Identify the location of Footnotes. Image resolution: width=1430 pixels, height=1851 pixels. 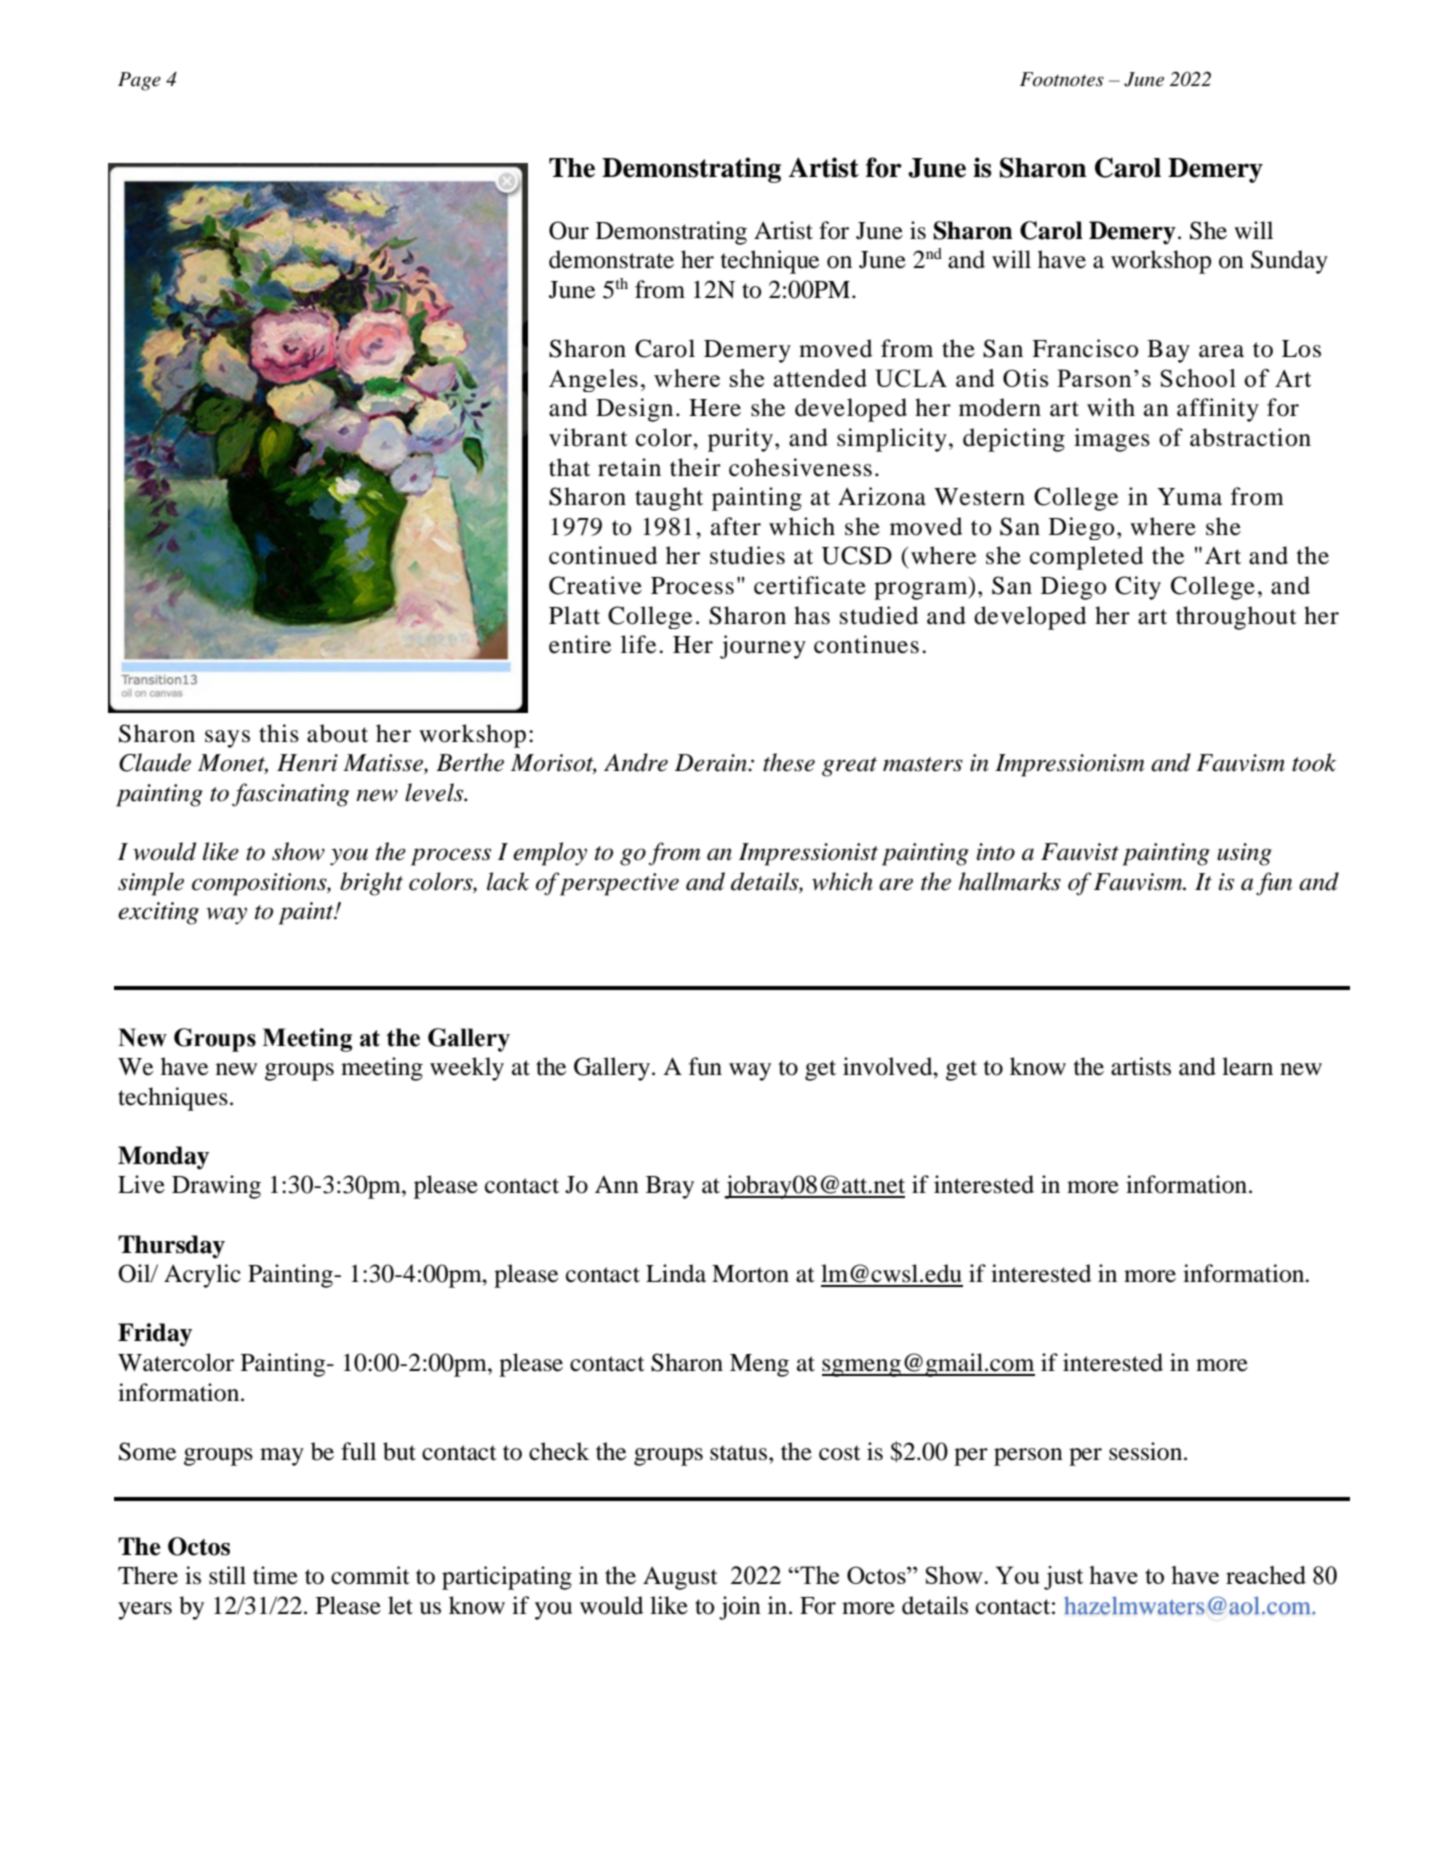
(1062, 79).
